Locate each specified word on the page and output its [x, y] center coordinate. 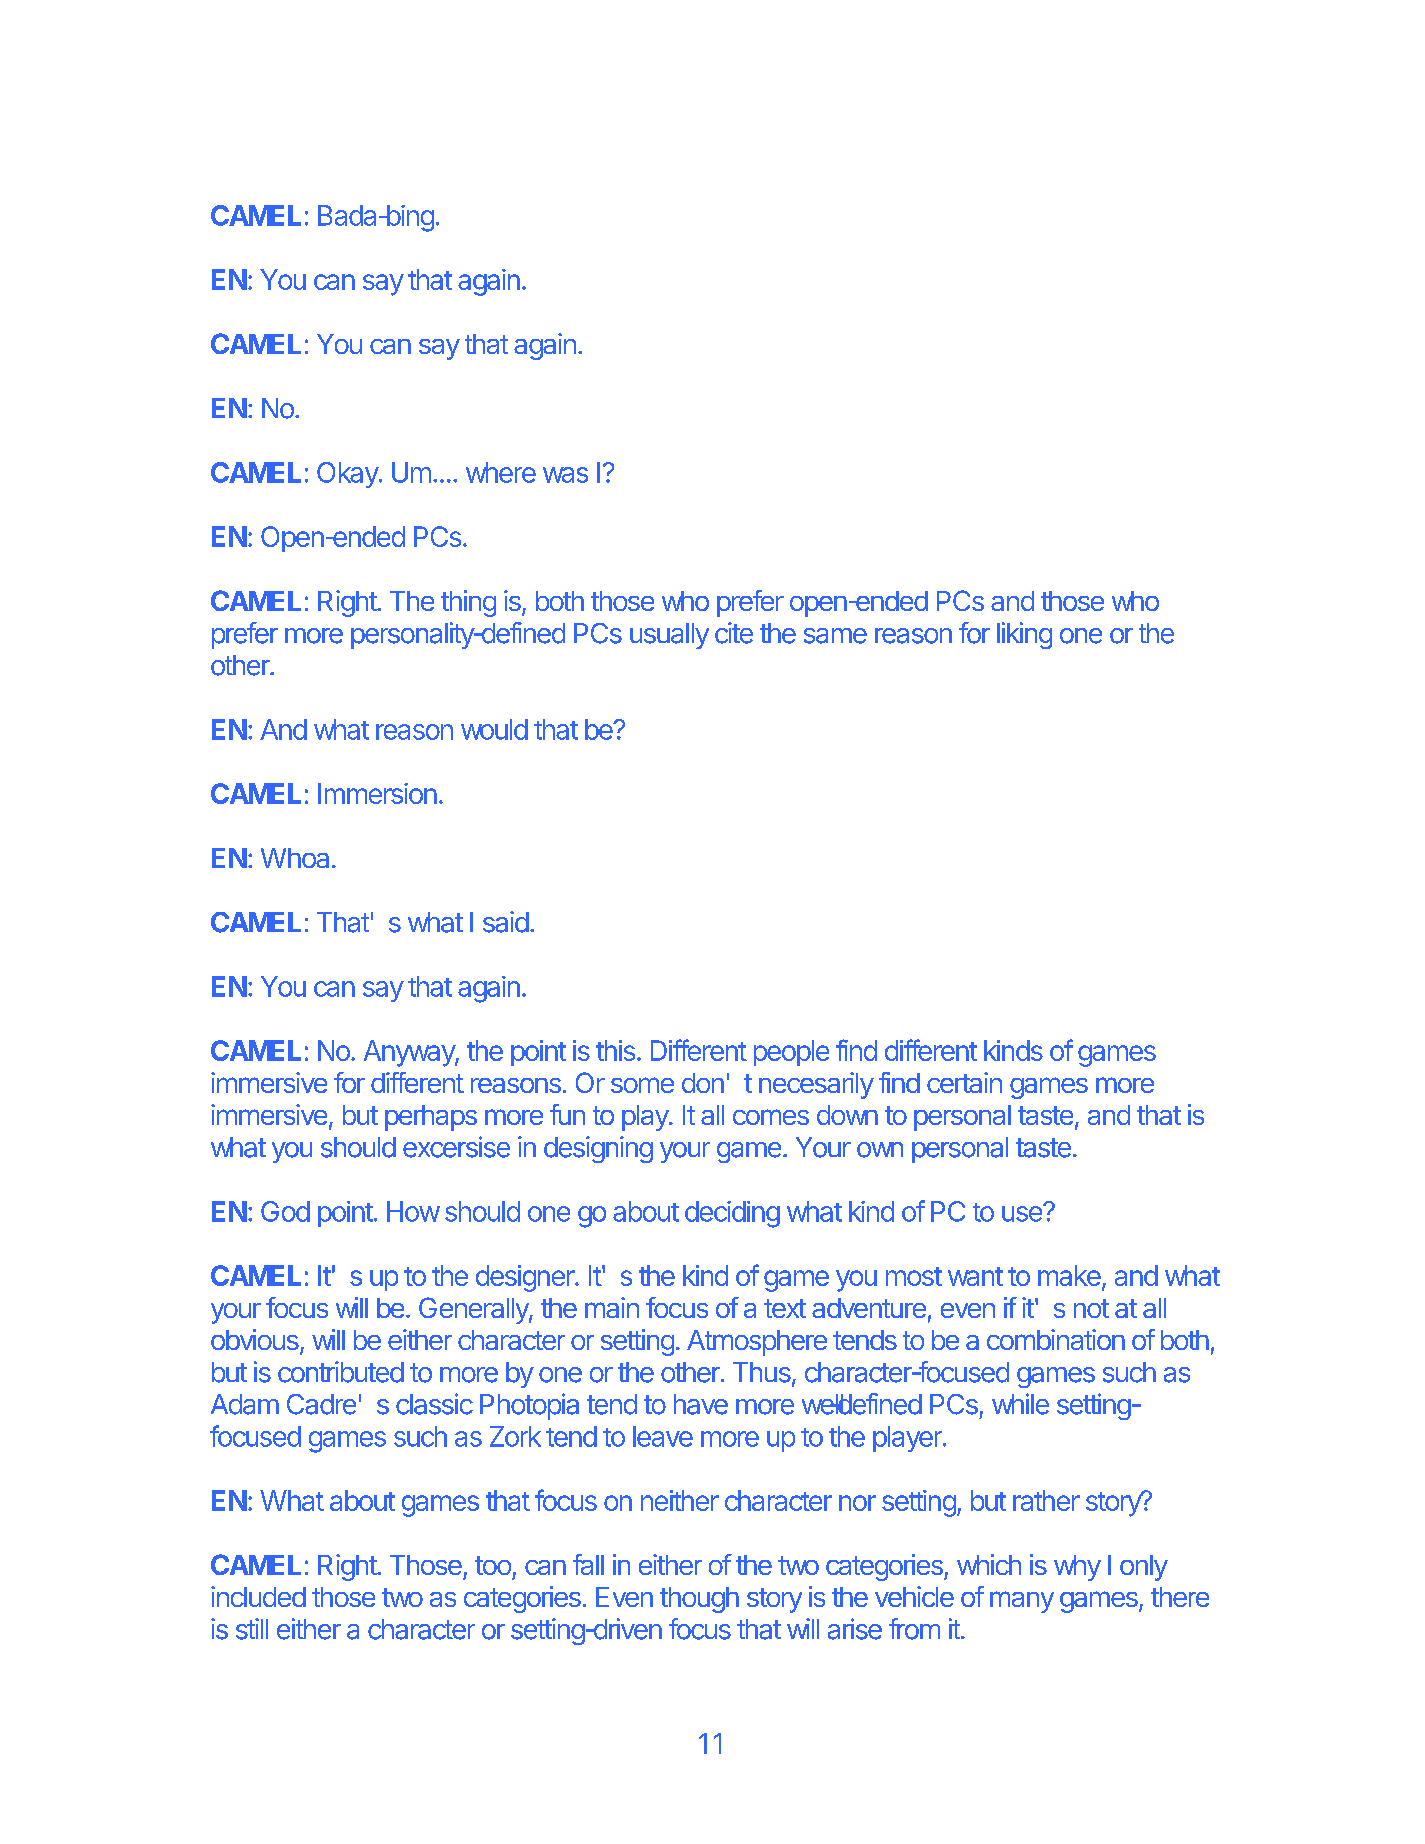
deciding [732, 1214]
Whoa [297, 858]
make [1070, 1277]
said [506, 922]
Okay [348, 475]
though [699, 1600]
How [413, 1211]
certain [964, 1082]
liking [1024, 635]
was [565, 475]
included [258, 1596]
